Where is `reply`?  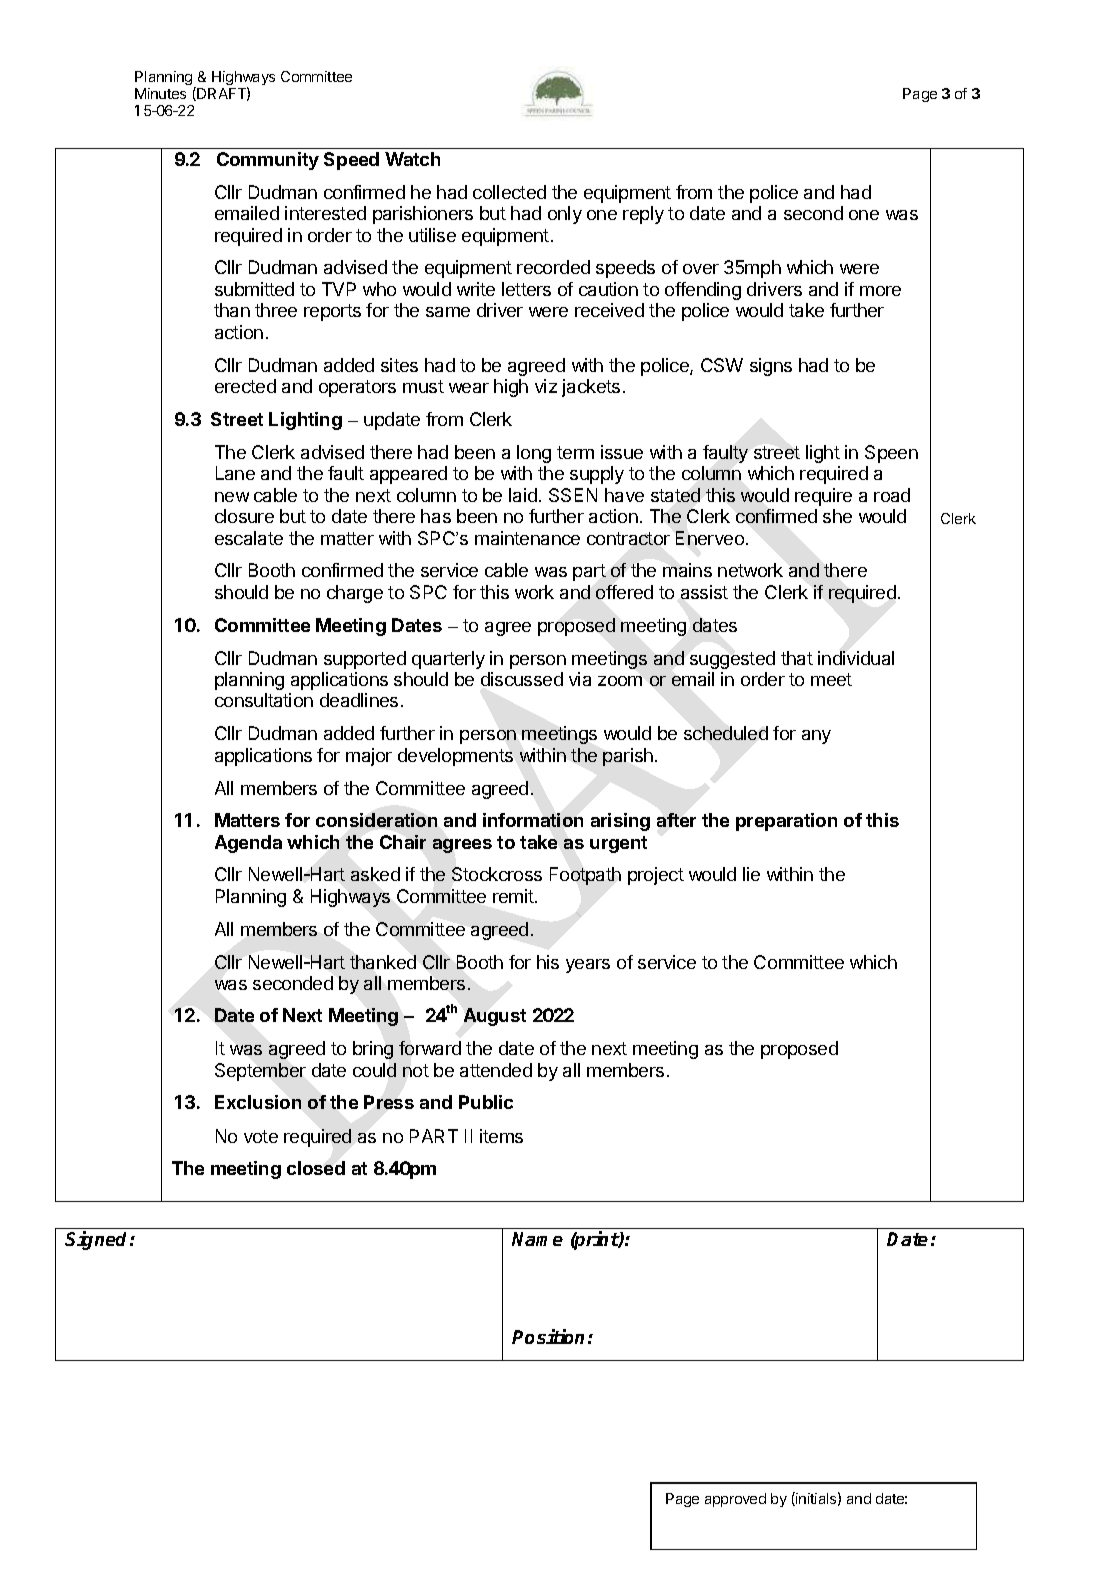 reply is located at coordinates (643, 215).
